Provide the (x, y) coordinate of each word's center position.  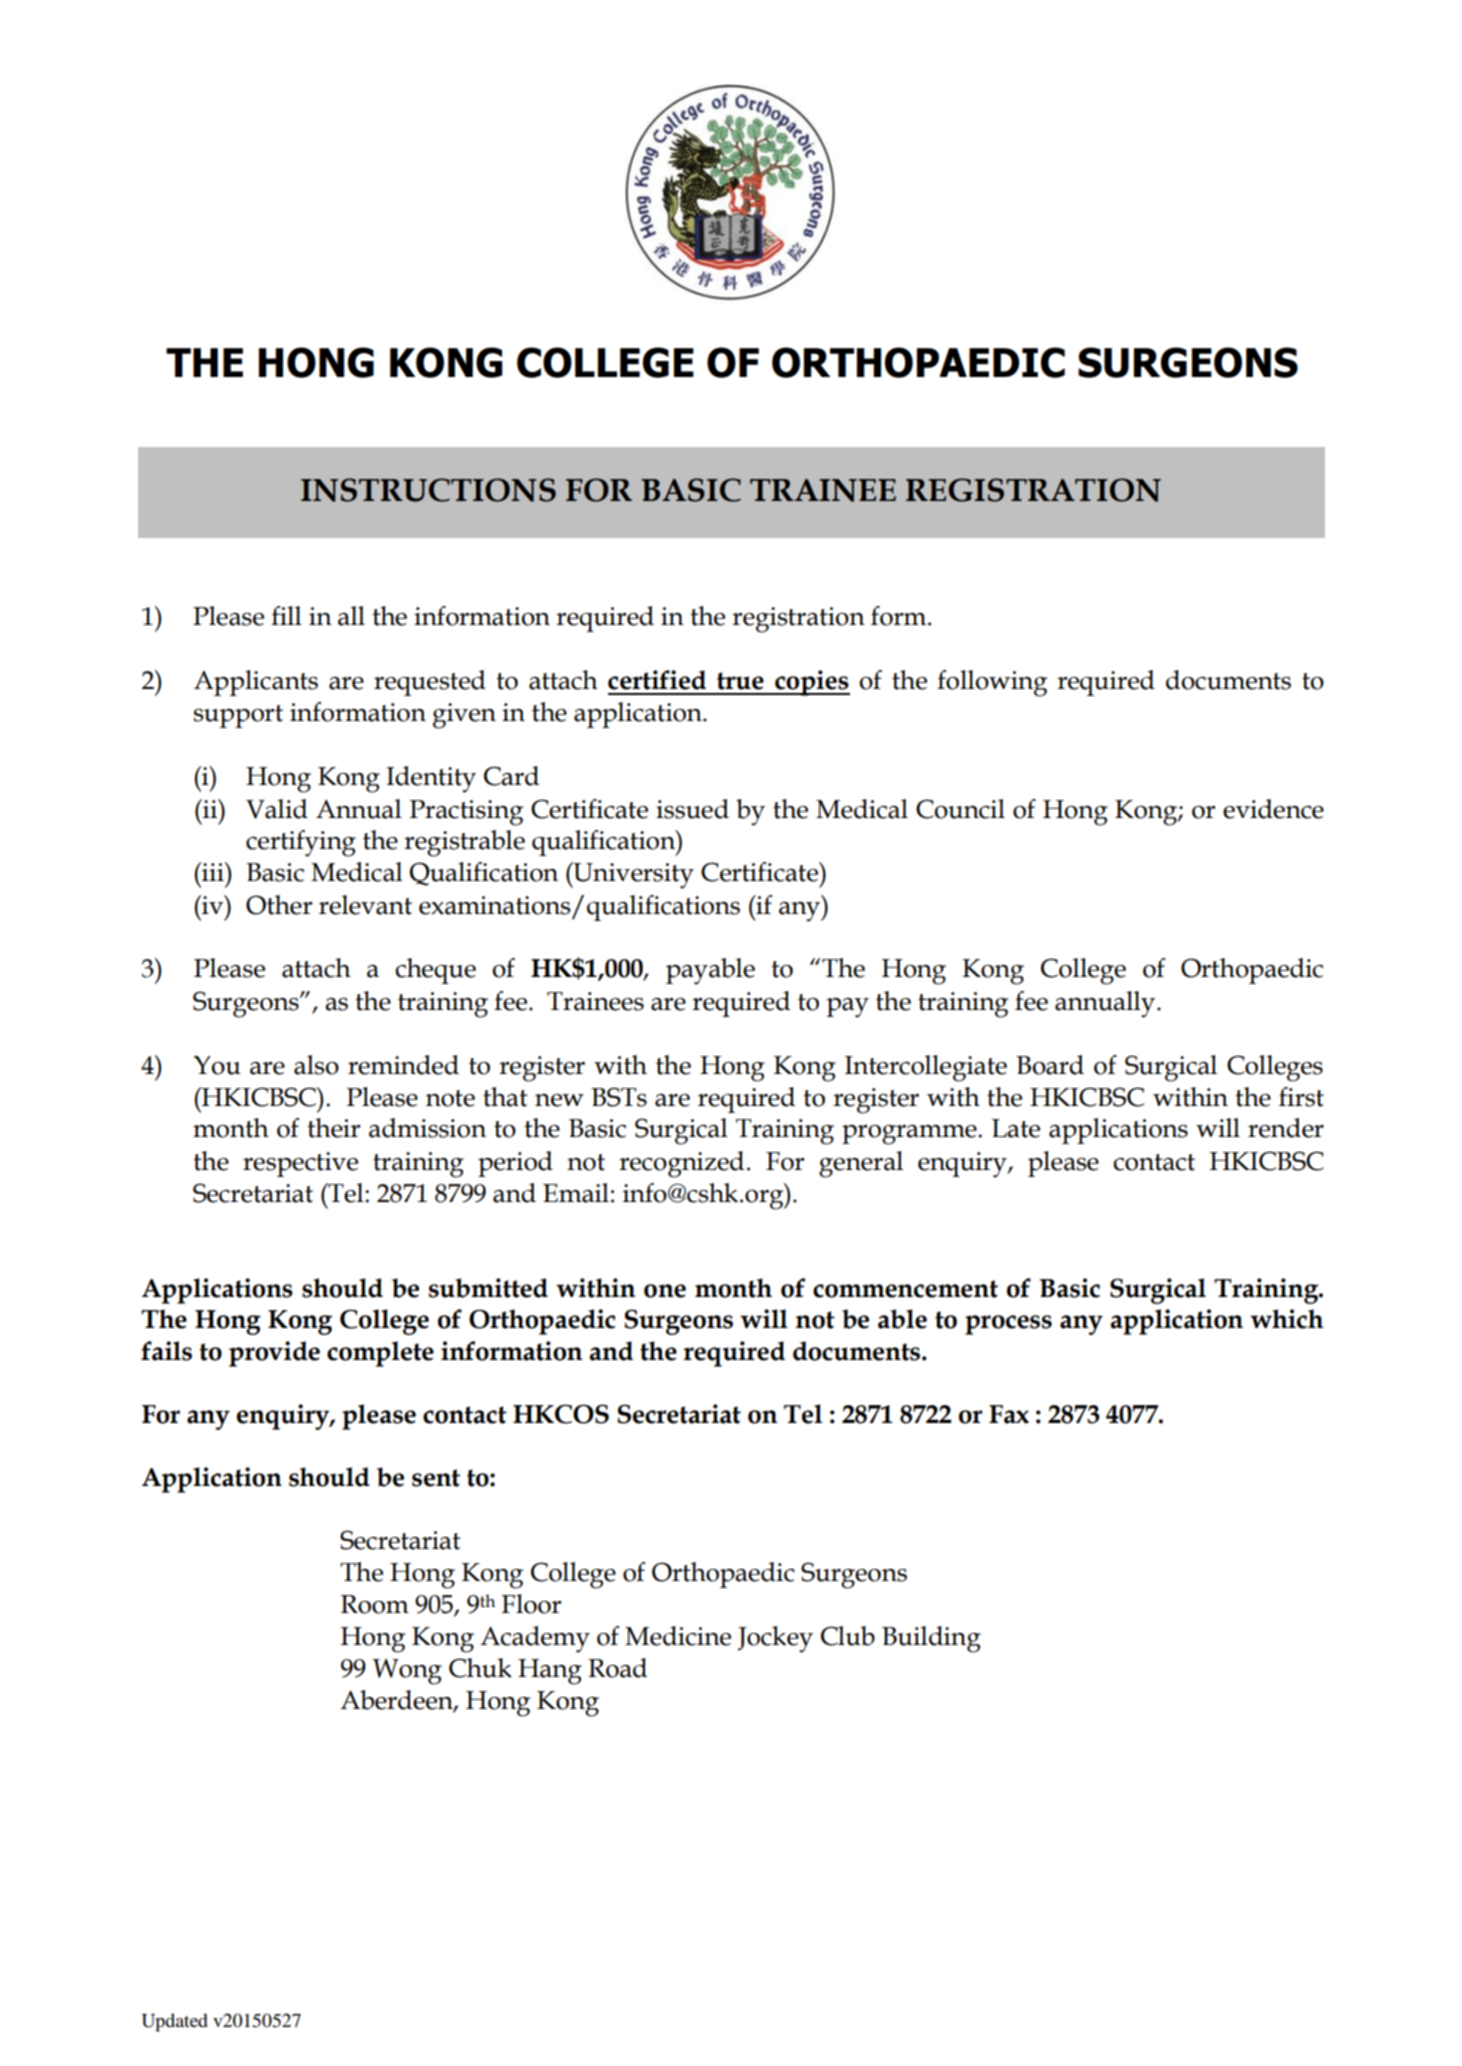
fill (286, 615)
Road (617, 1668)
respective (300, 1164)
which (1286, 1319)
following (992, 683)
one (665, 1291)
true (740, 681)
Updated (175, 2022)
